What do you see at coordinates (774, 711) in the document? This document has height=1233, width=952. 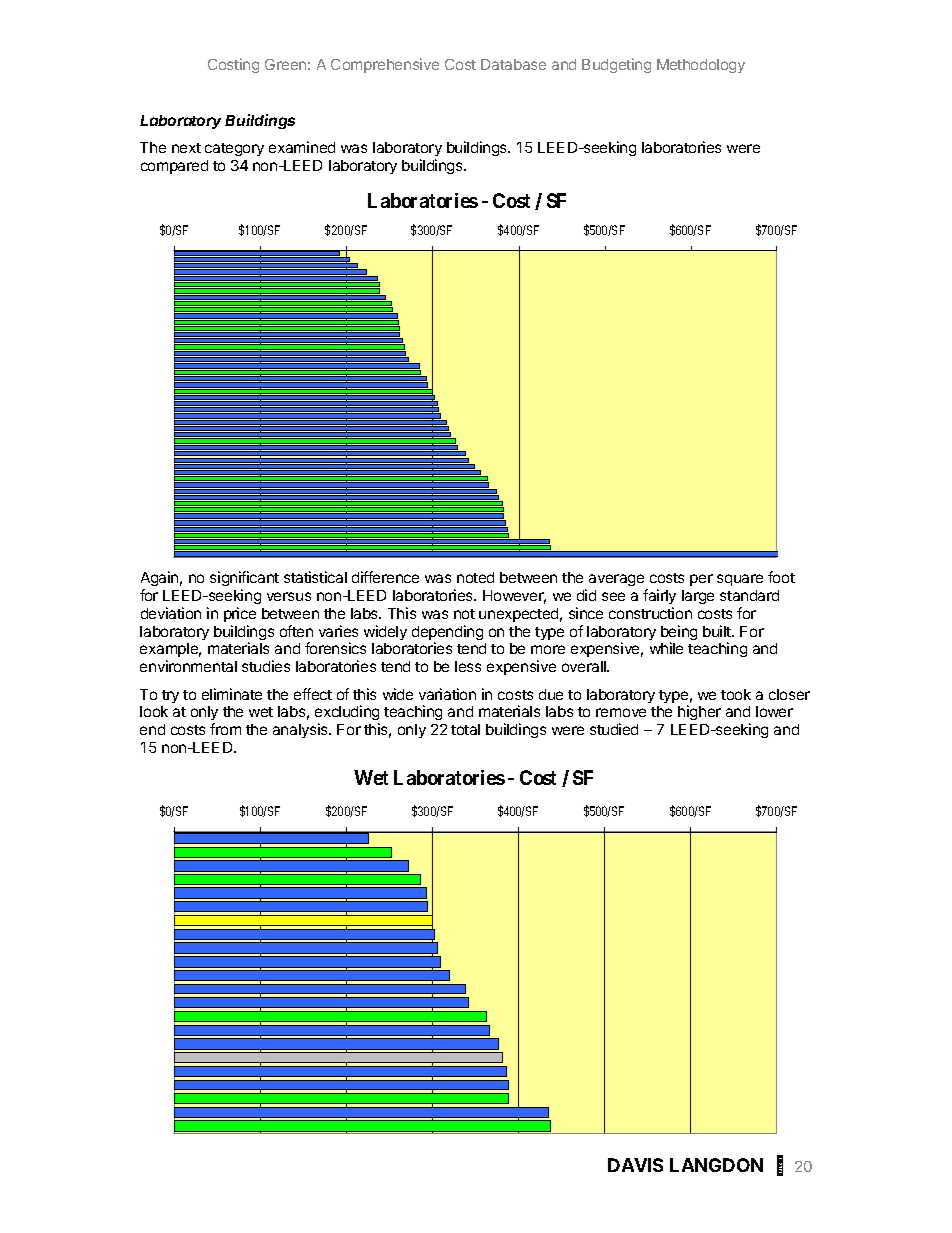 I see `lower` at bounding box center [774, 711].
